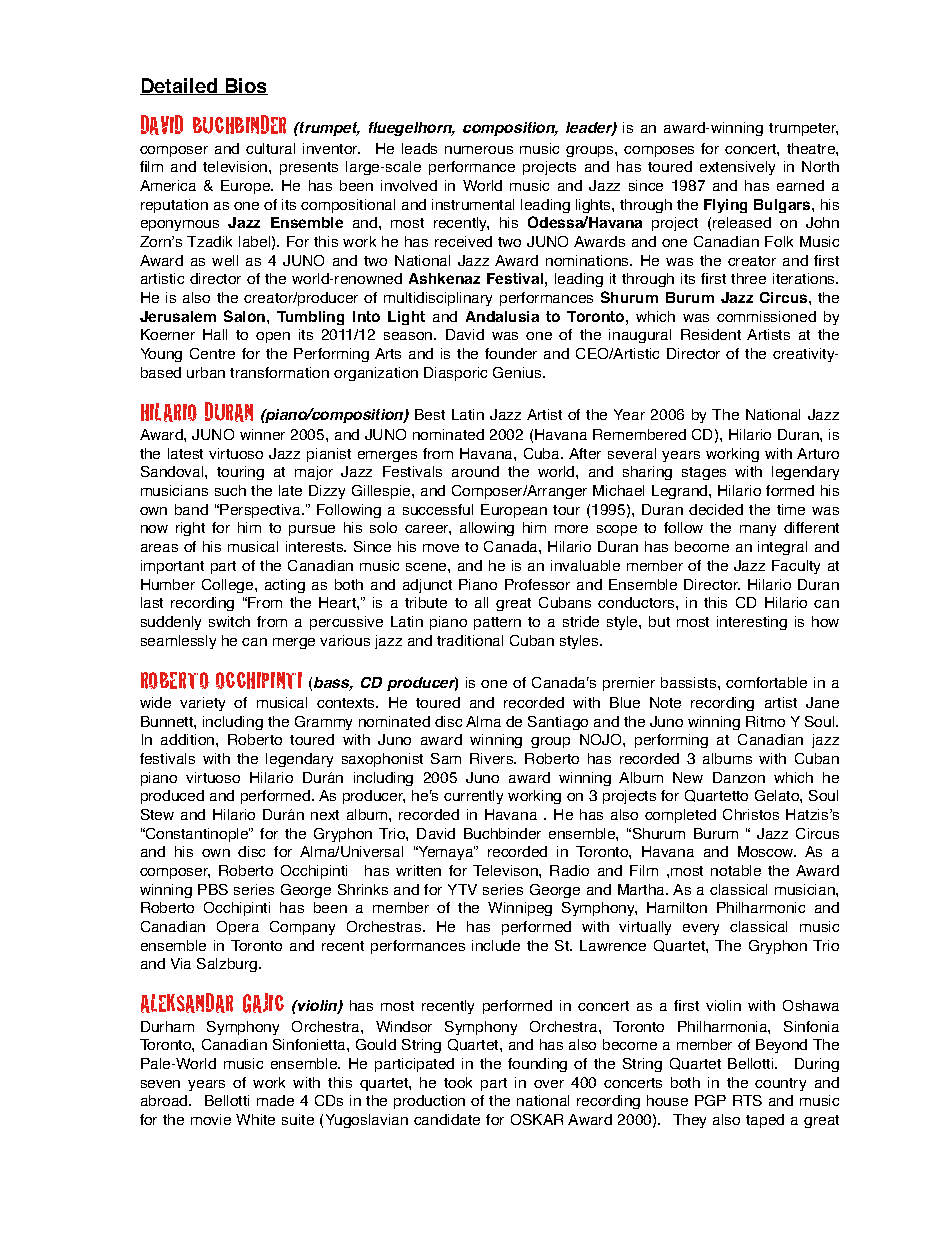 This image has width=952, height=1233. Describe the element at coordinates (737, 168) in the image. I see `extensively` at that location.
